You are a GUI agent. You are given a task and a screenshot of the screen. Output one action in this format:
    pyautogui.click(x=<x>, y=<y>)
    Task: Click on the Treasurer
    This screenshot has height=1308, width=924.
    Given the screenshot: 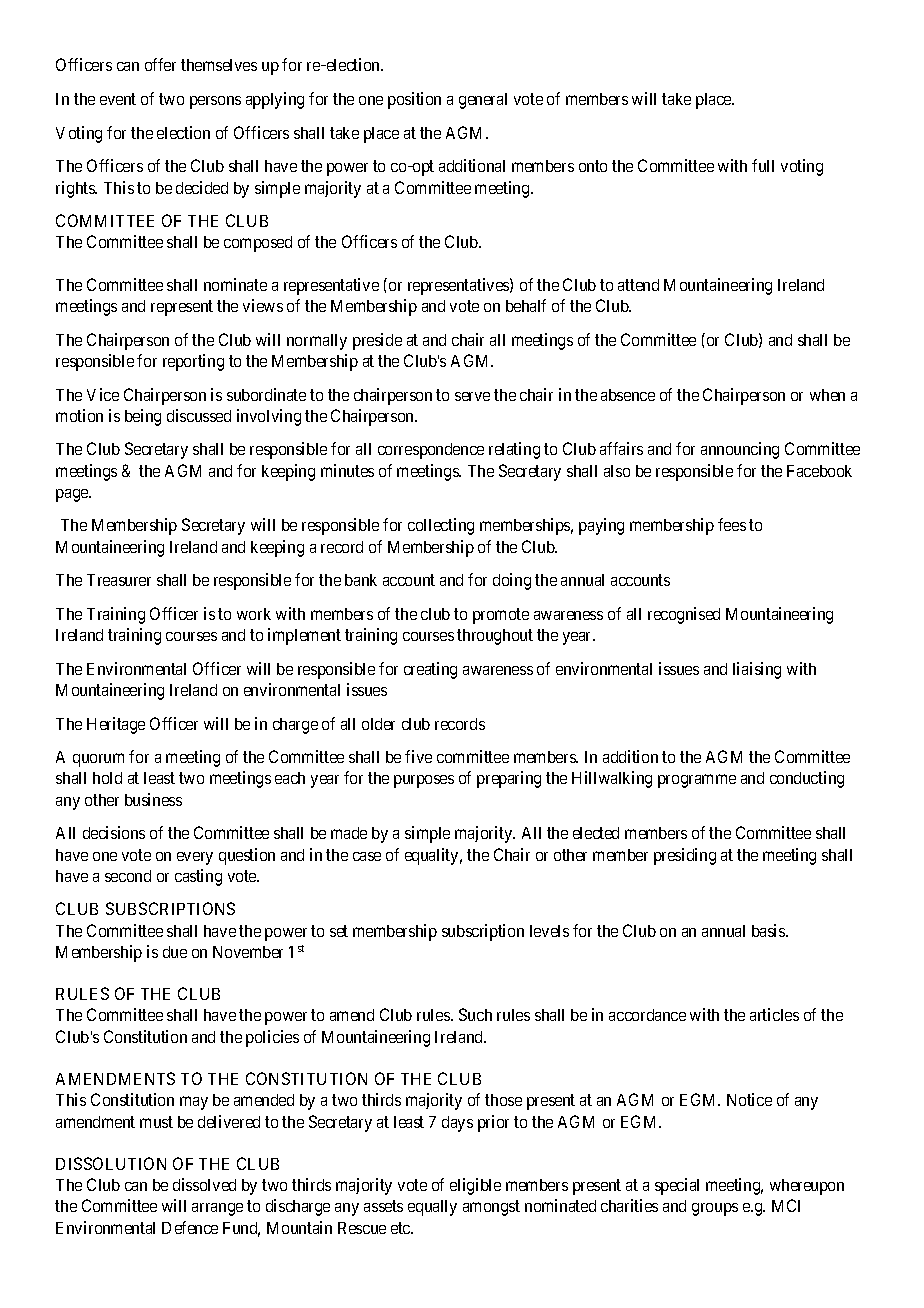 What is the action you would take?
    pyautogui.click(x=119, y=580)
